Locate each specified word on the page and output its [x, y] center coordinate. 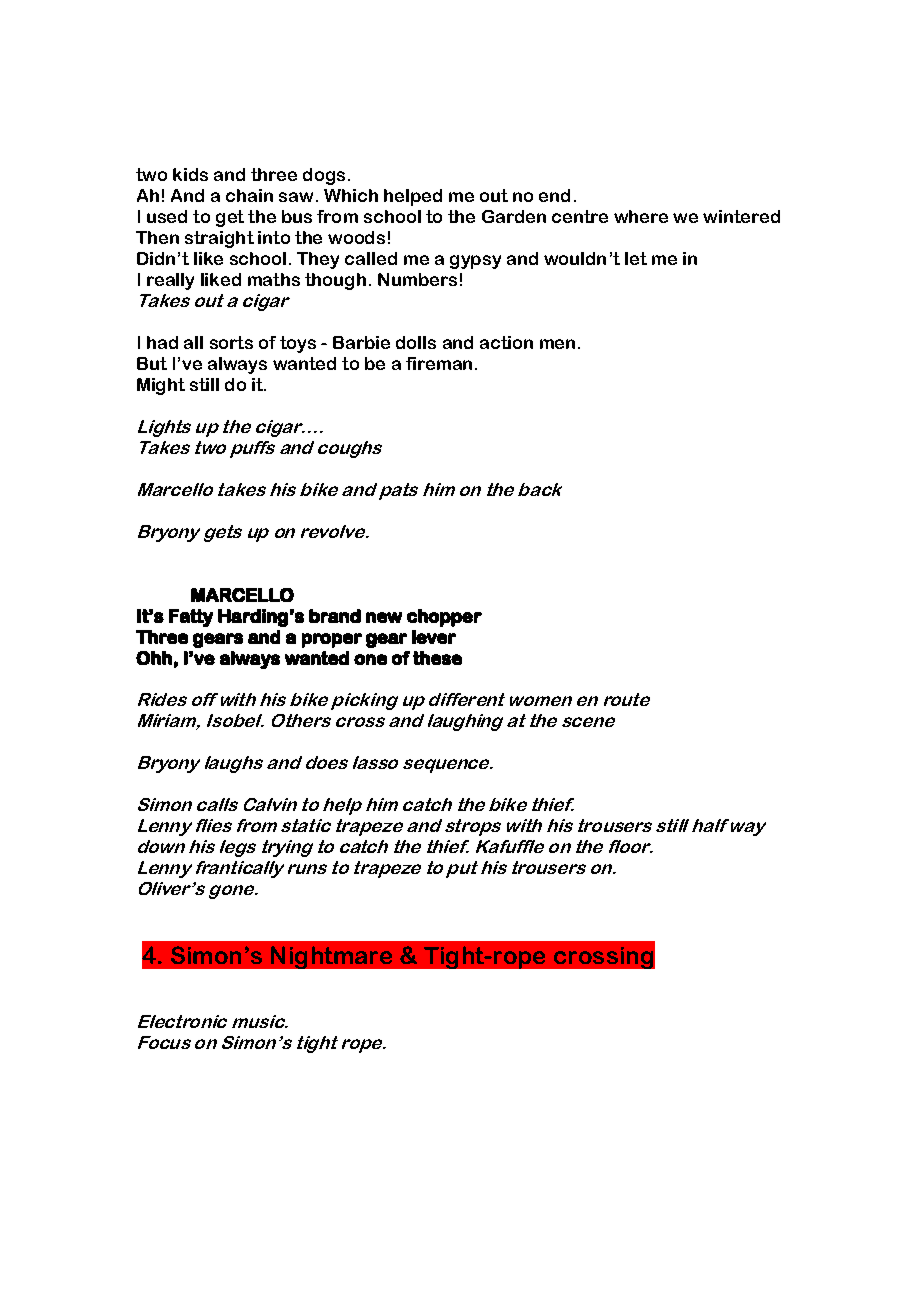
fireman [439, 363]
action [506, 342]
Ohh [154, 658]
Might [161, 386]
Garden [514, 216]
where [641, 216]
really [170, 281]
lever [434, 637]
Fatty [191, 618]
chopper [444, 618]
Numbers [417, 279]
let [636, 258]
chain [249, 195]
